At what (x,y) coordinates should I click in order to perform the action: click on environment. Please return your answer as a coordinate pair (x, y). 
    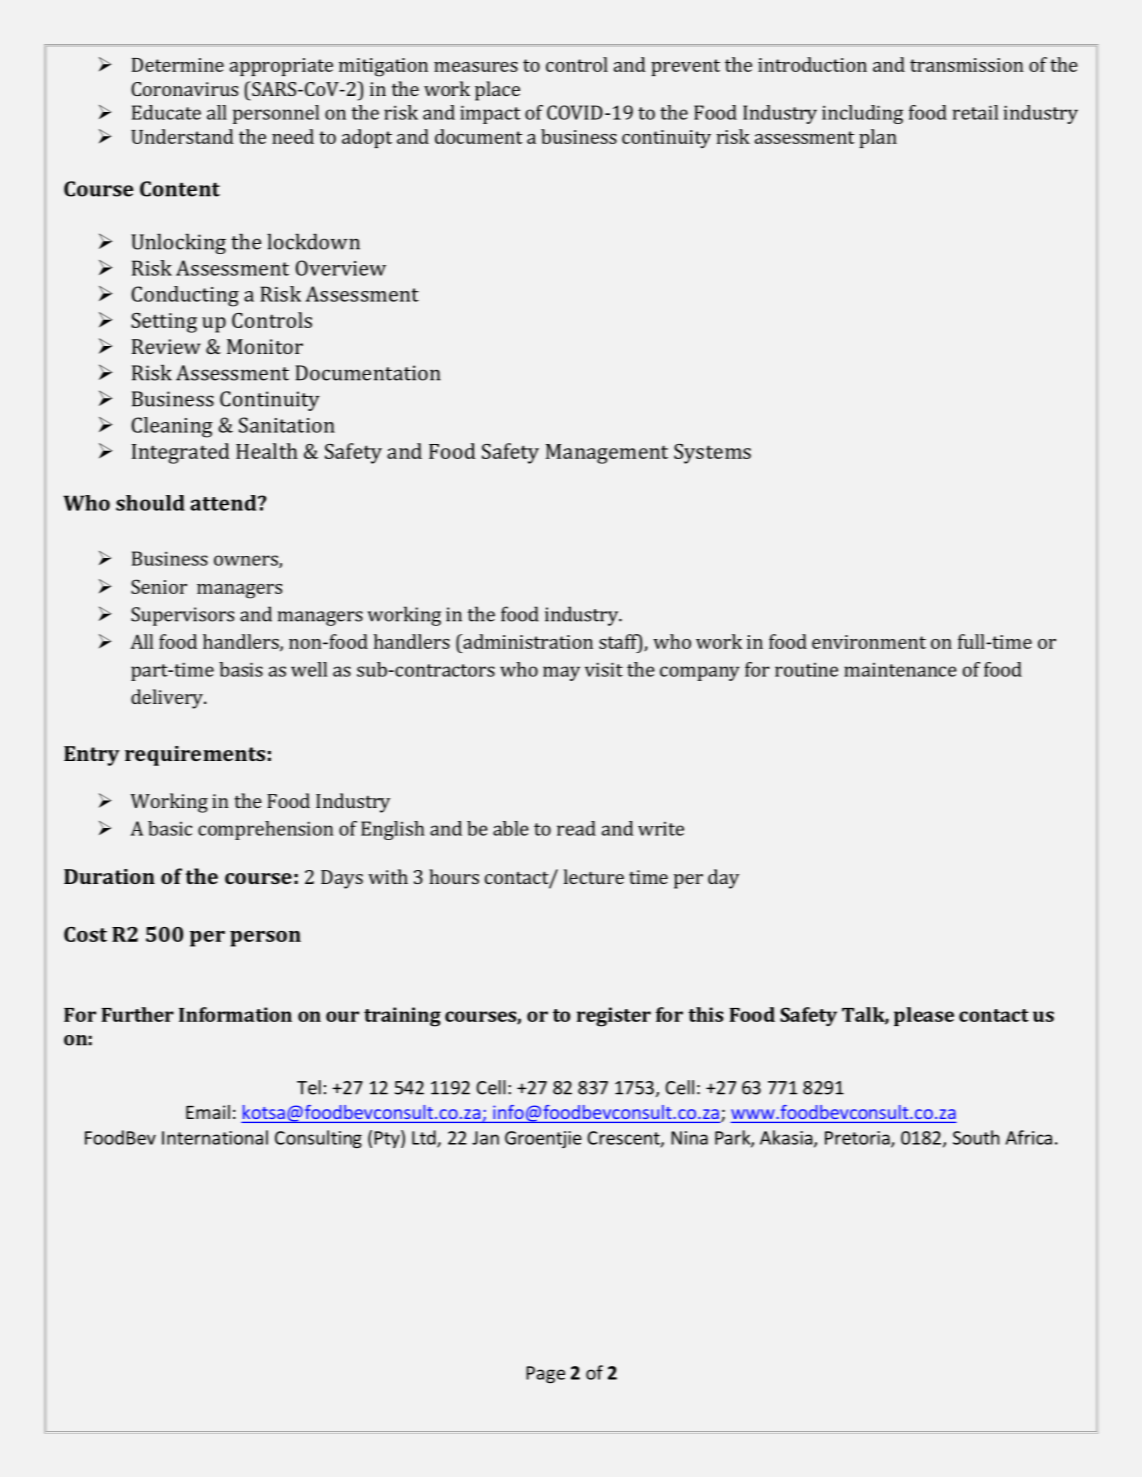
    Looking at the image, I should click on (869, 642).
